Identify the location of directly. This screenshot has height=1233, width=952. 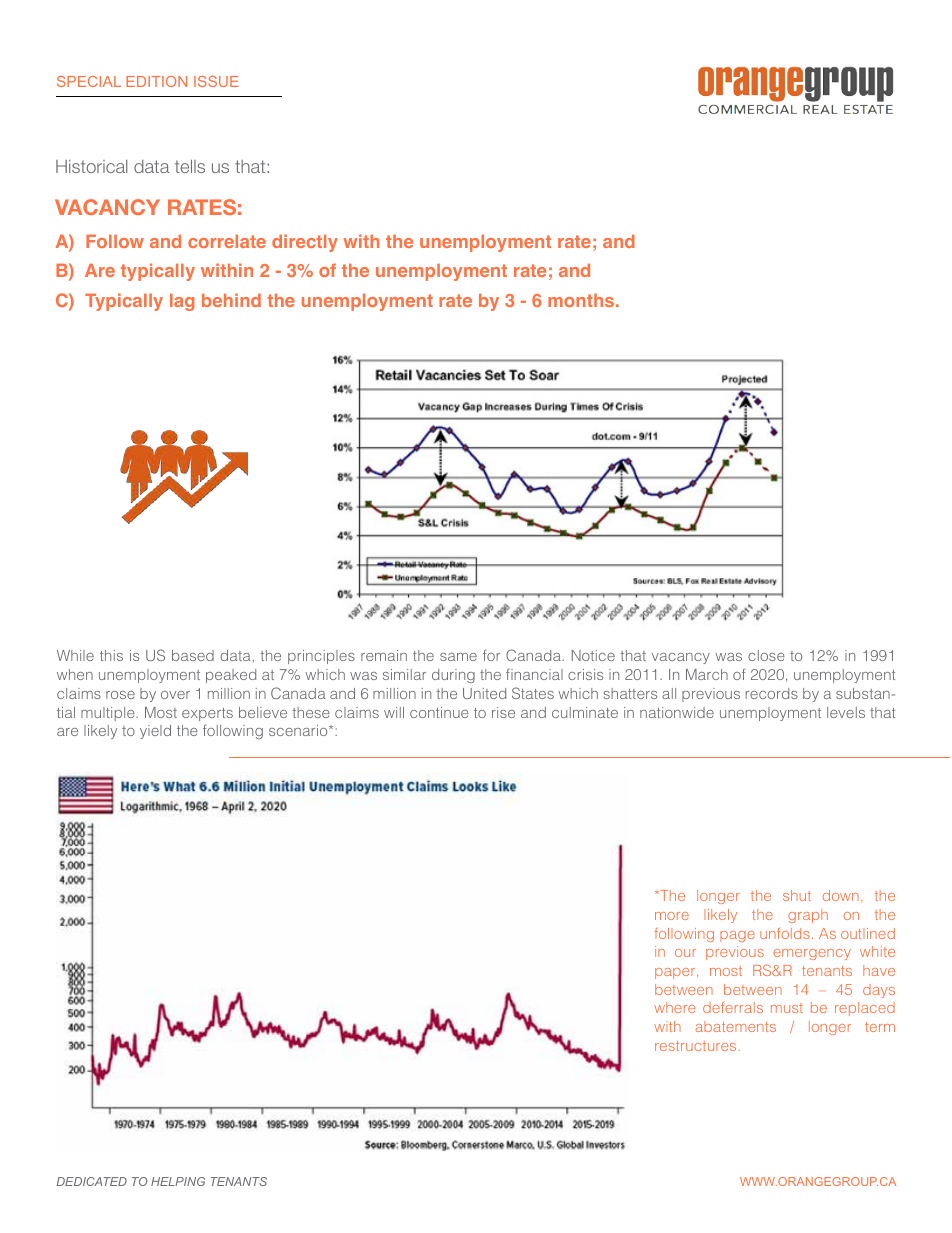
(305, 243).
